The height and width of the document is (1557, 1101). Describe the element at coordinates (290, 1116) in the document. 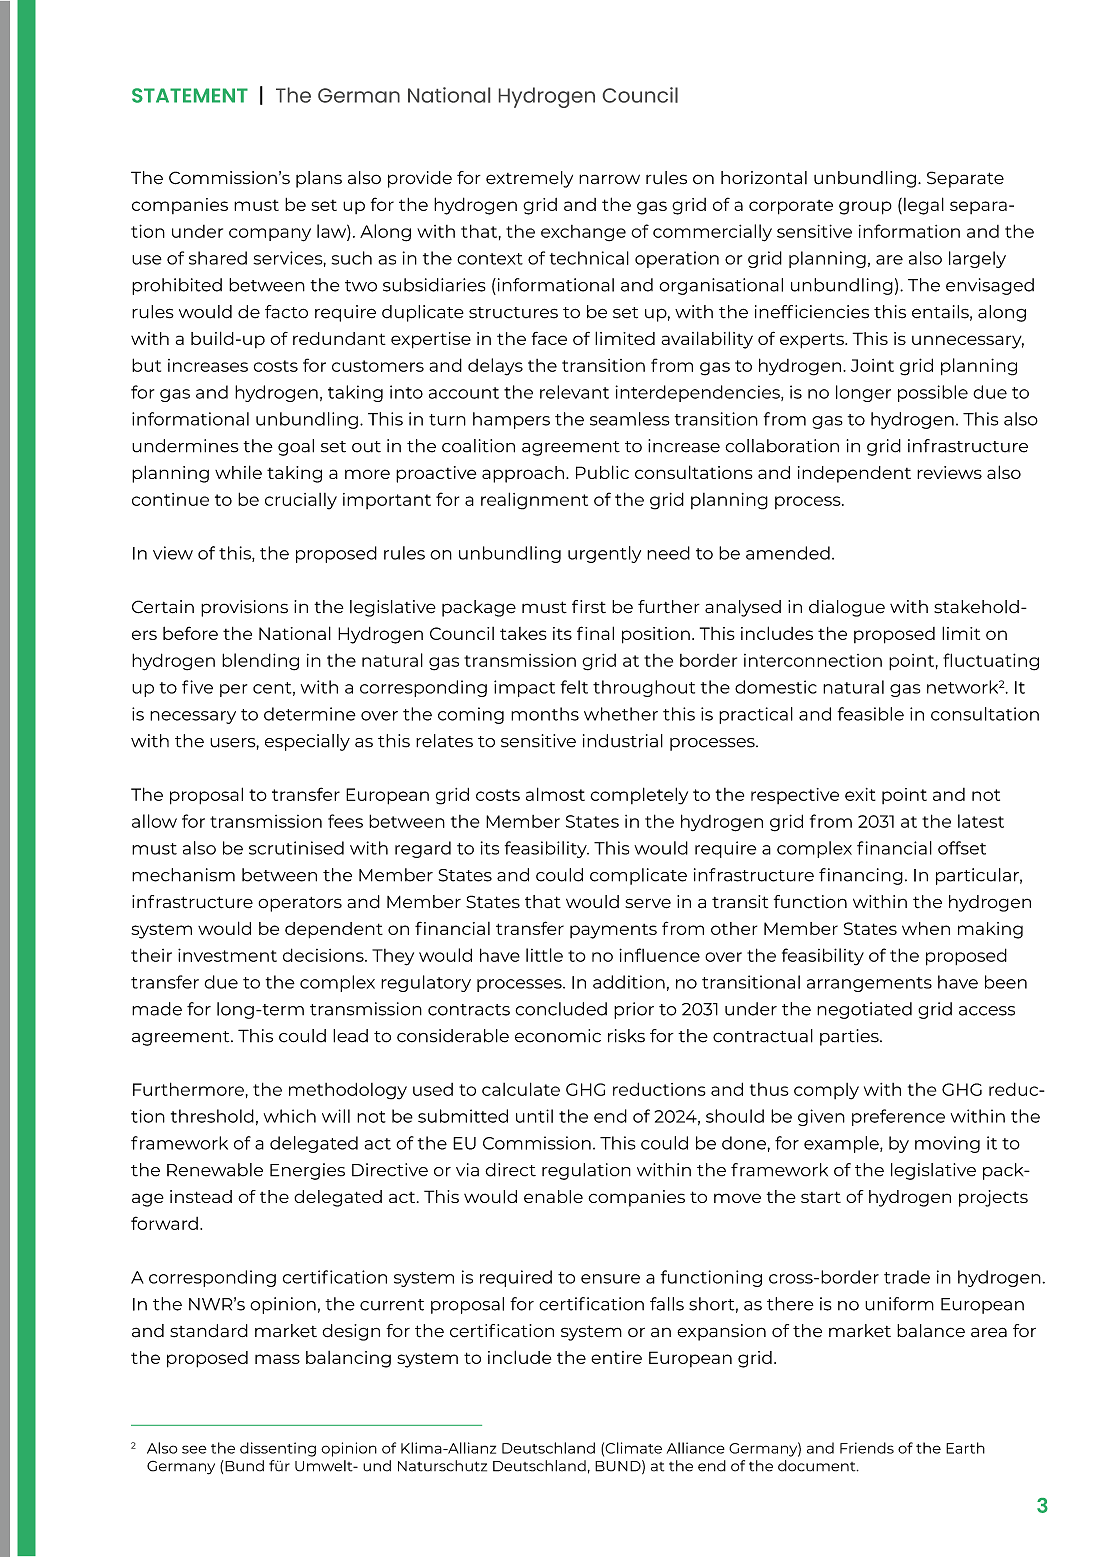

I see `which` at that location.
